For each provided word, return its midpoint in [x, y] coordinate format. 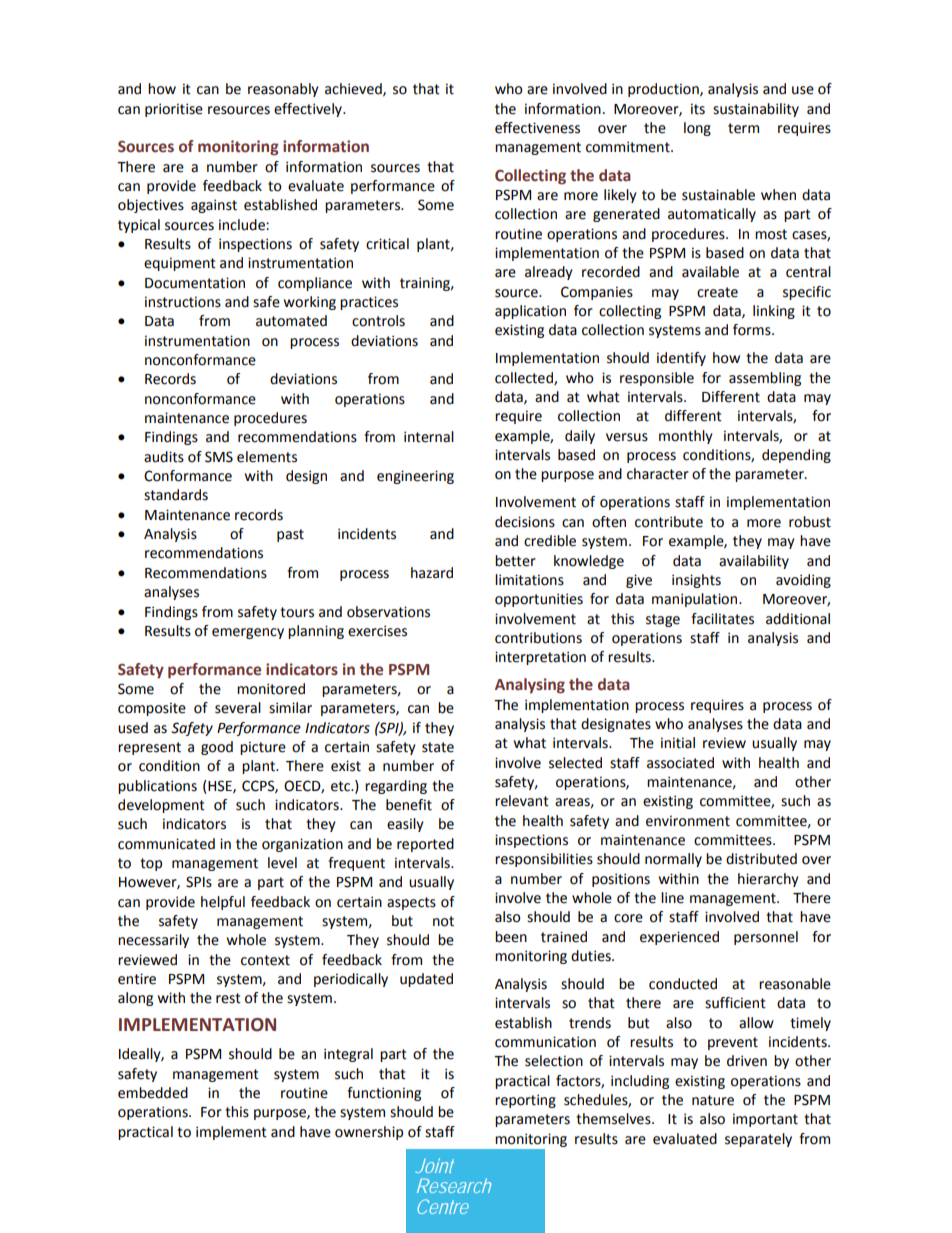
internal [429, 437]
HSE [220, 786]
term [743, 128]
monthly [686, 437]
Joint [434, 1165]
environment [688, 821]
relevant [522, 801]
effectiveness [537, 128]
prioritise [174, 110]
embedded [153, 1093]
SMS [219, 457]
